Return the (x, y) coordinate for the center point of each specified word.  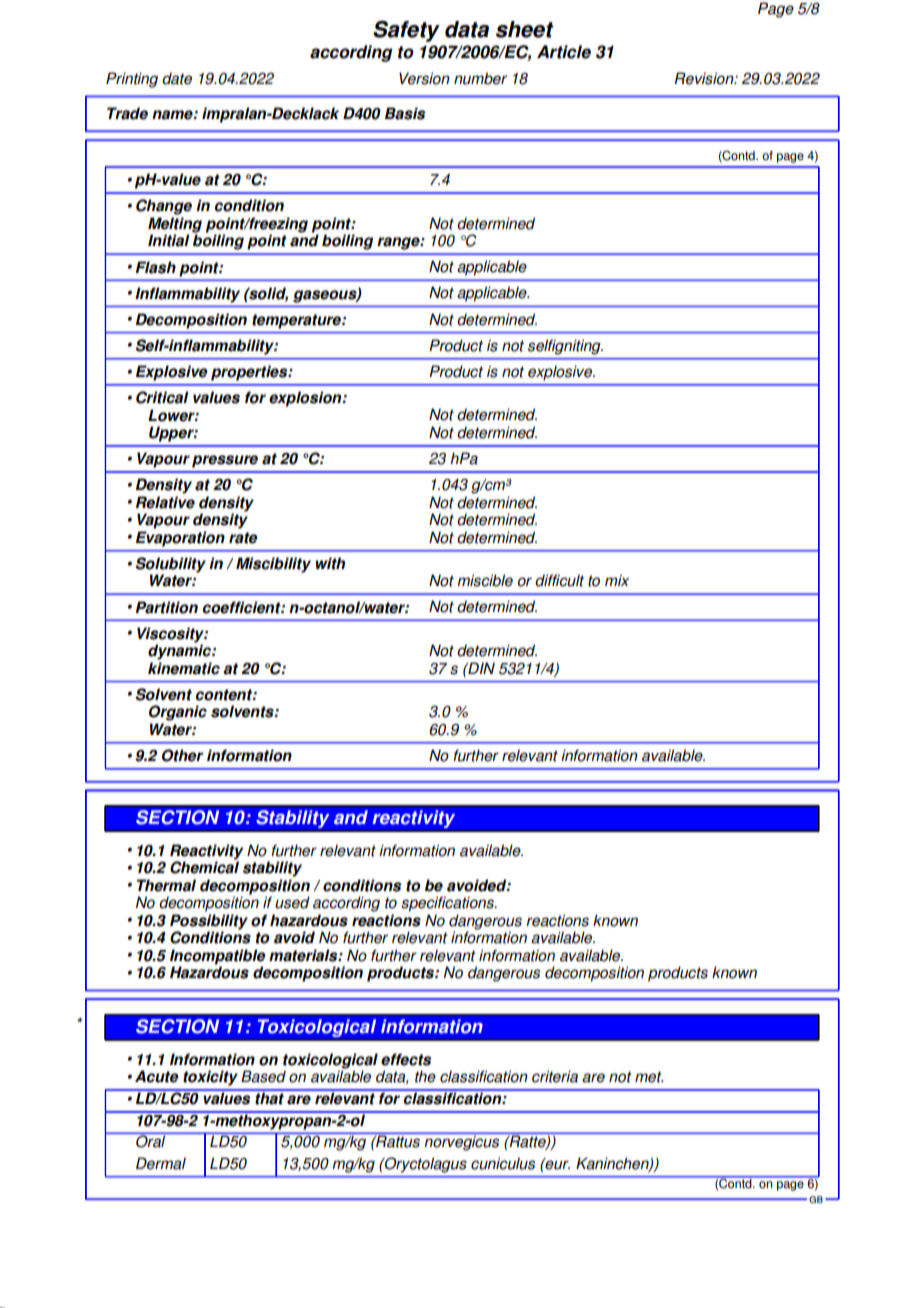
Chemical (204, 866)
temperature (297, 321)
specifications (448, 904)
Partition (167, 607)
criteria (555, 1076)
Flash (155, 267)
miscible (485, 580)
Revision (705, 78)
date (177, 78)
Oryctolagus (425, 1165)
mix (617, 580)
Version (424, 78)
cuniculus (503, 1163)
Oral (151, 1140)
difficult (559, 580)
